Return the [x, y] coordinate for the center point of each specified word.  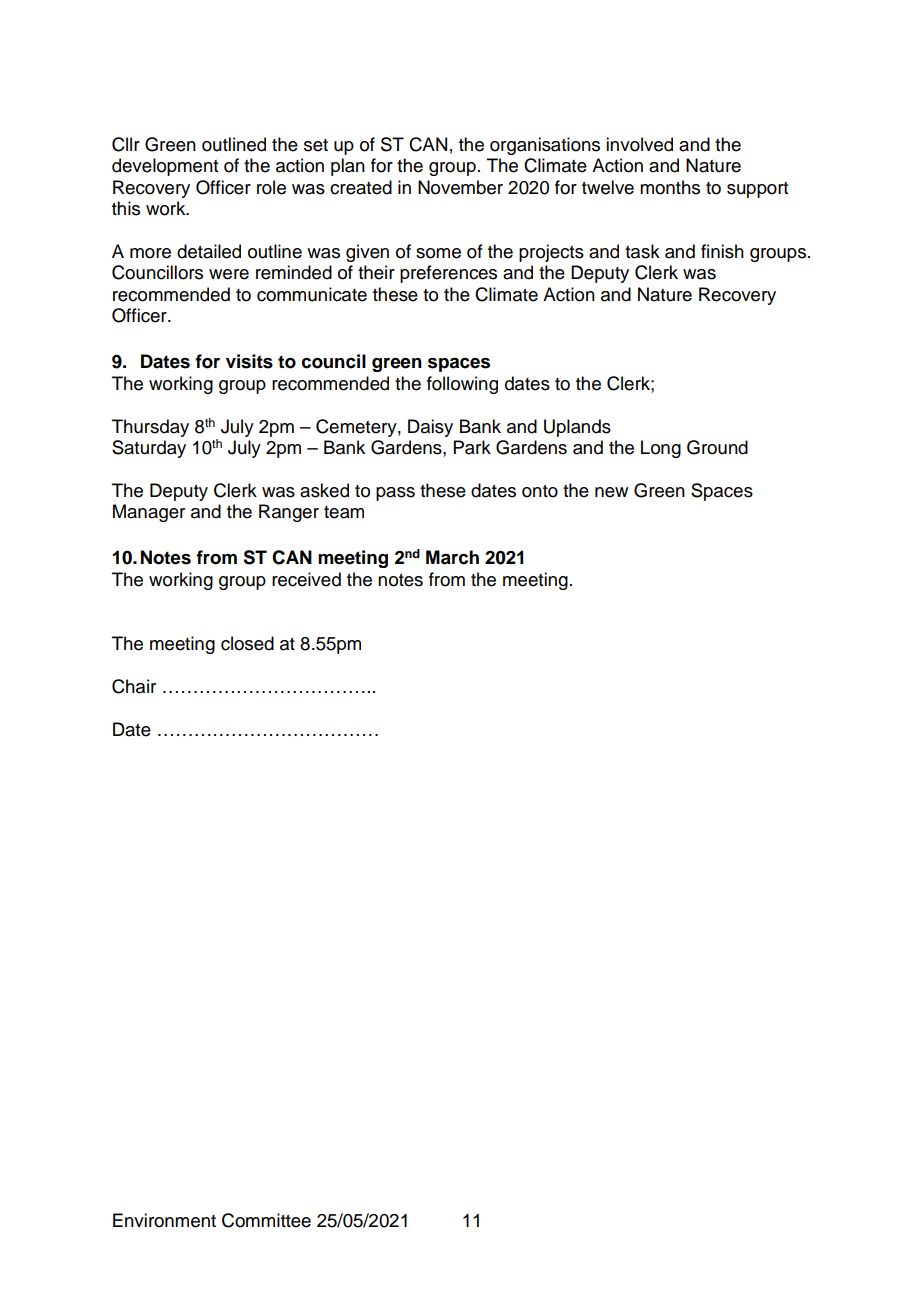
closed [247, 643]
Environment [164, 1220]
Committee [266, 1220]
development [165, 167]
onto [540, 491]
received [306, 579]
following [462, 385]
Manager [149, 513]
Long [661, 449]
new [611, 492]
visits [249, 361]
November [460, 187]
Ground [717, 447]
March [452, 557]
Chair [134, 686]
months [670, 187]
